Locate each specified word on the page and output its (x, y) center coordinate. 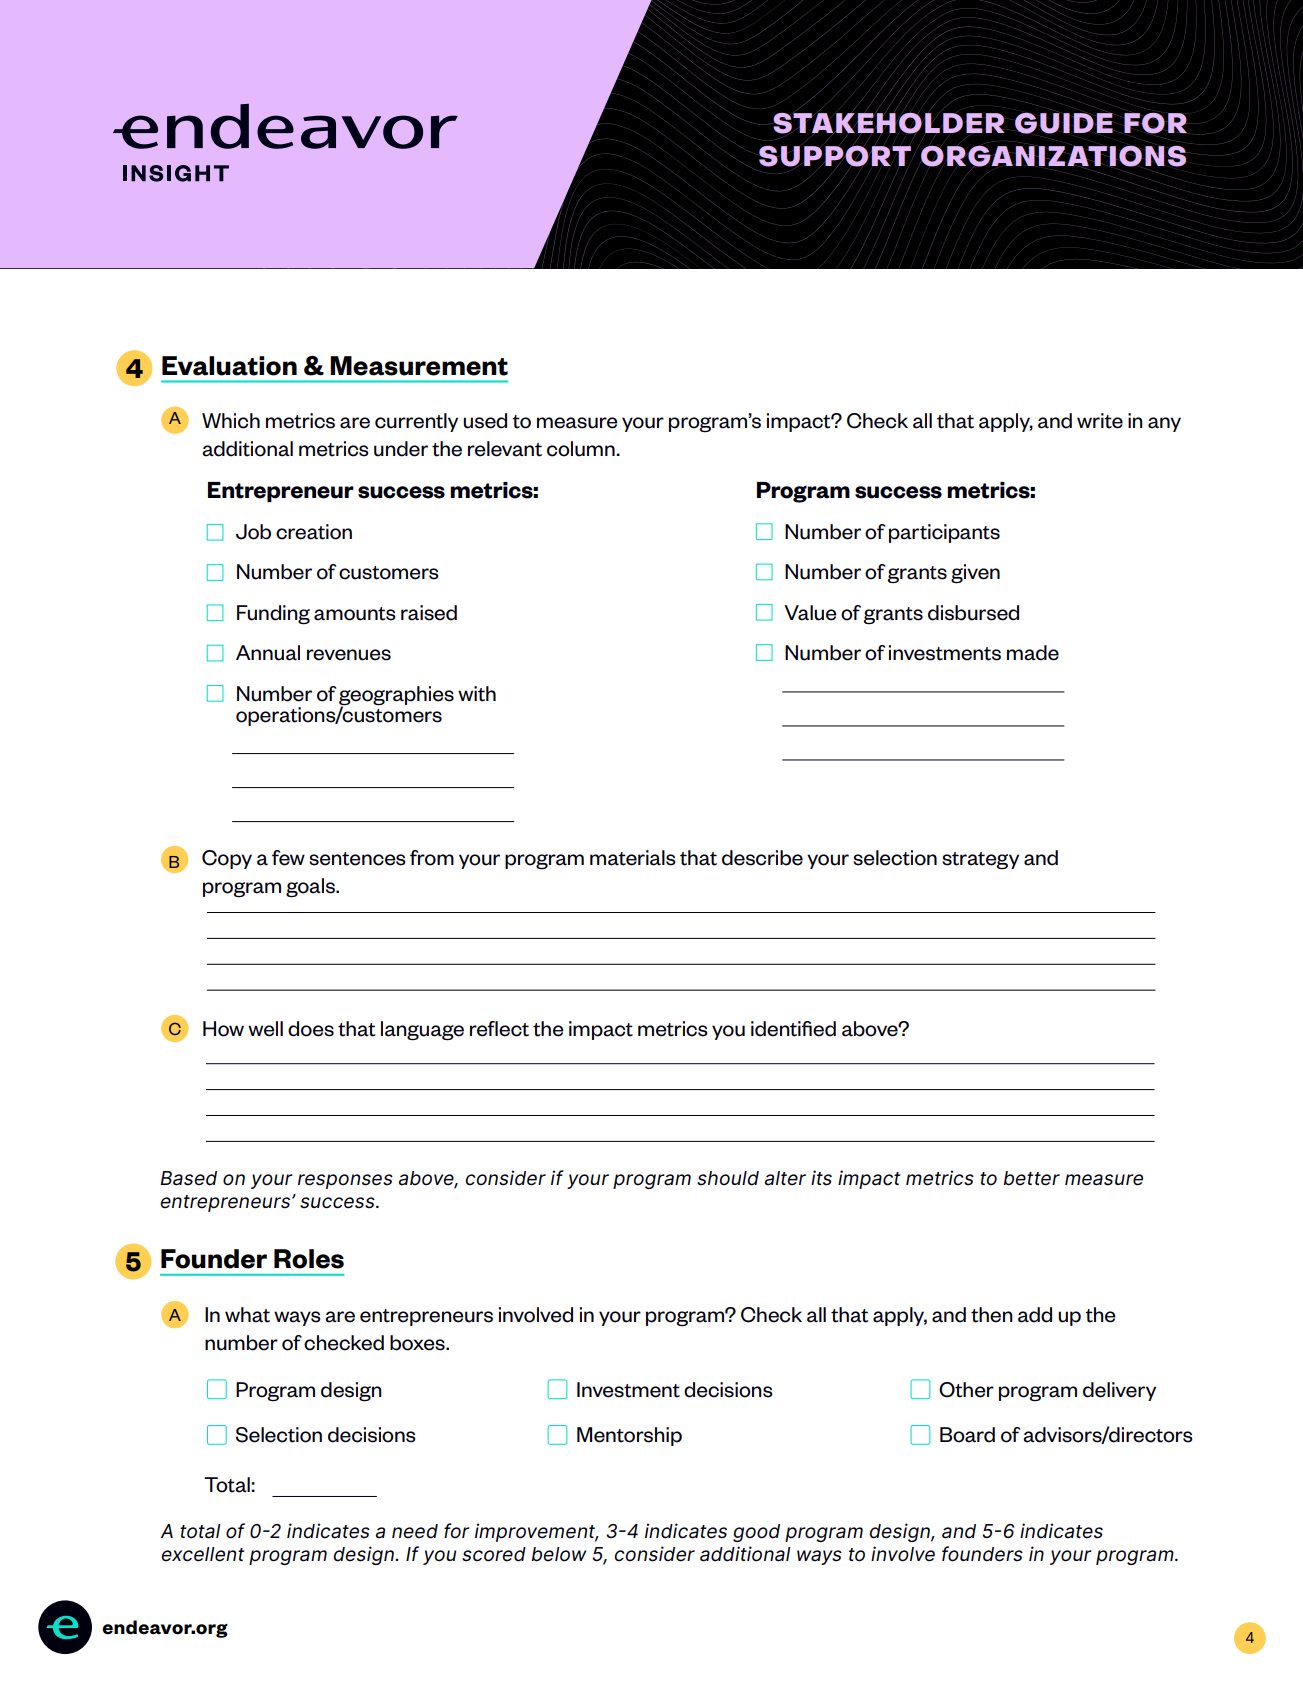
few (288, 858)
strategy (980, 861)
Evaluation (229, 366)
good (756, 1533)
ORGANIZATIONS (1052, 156)
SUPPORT (835, 156)
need (415, 1531)
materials (633, 858)
